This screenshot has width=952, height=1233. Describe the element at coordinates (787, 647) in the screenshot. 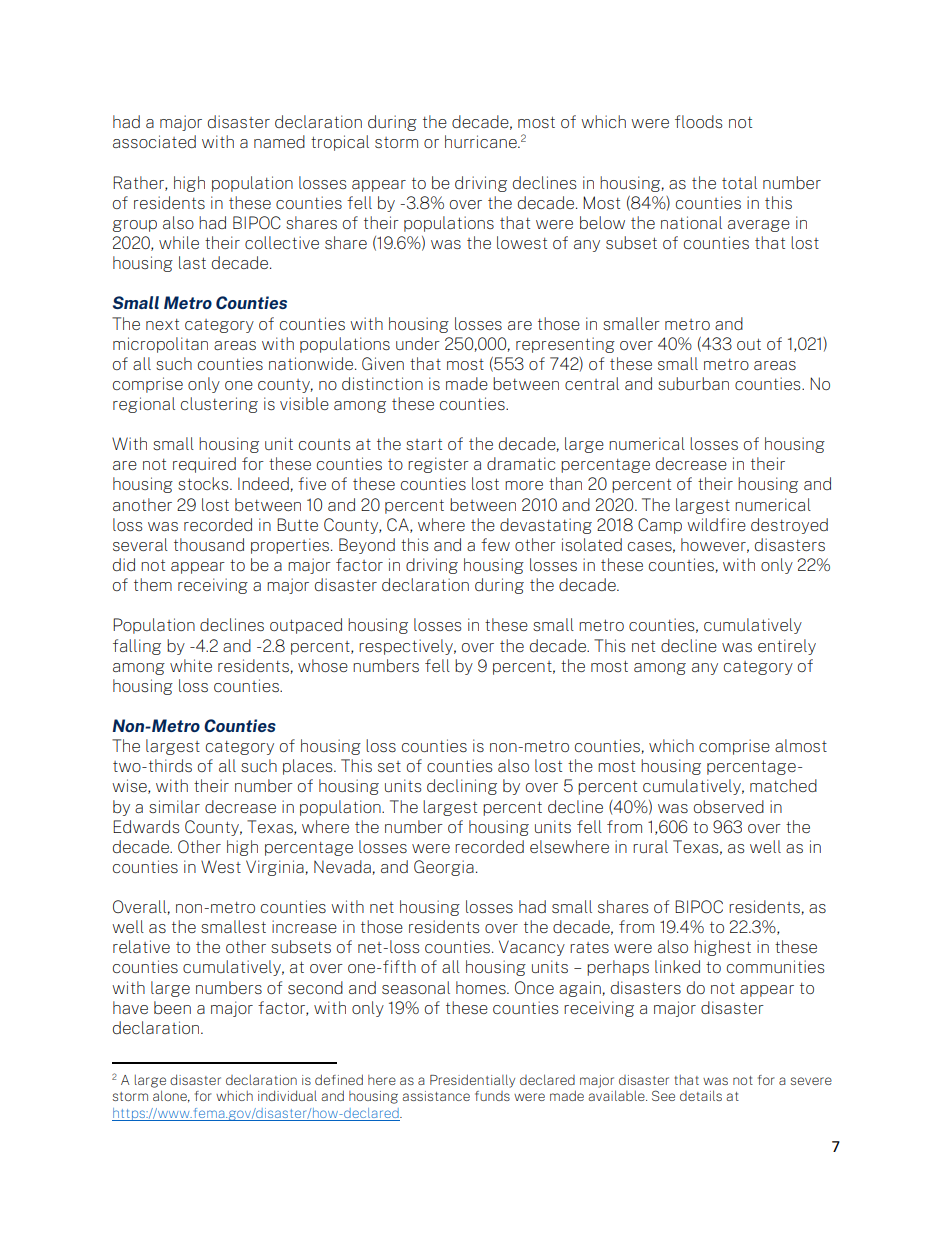

I see `entirely` at that location.
